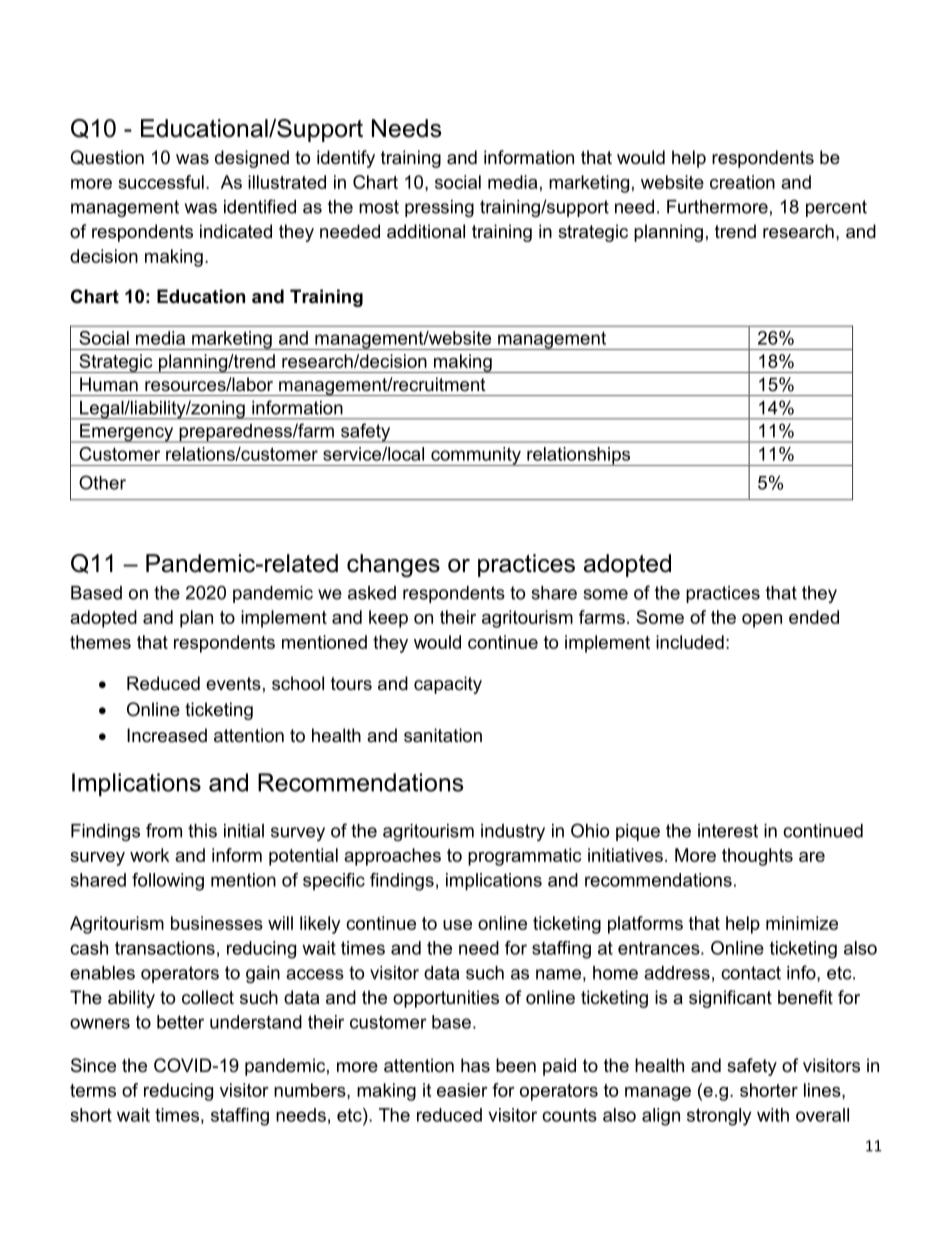 The image size is (952, 1233). What do you see at coordinates (443, 735) in the screenshot?
I see `sanitation` at bounding box center [443, 735].
